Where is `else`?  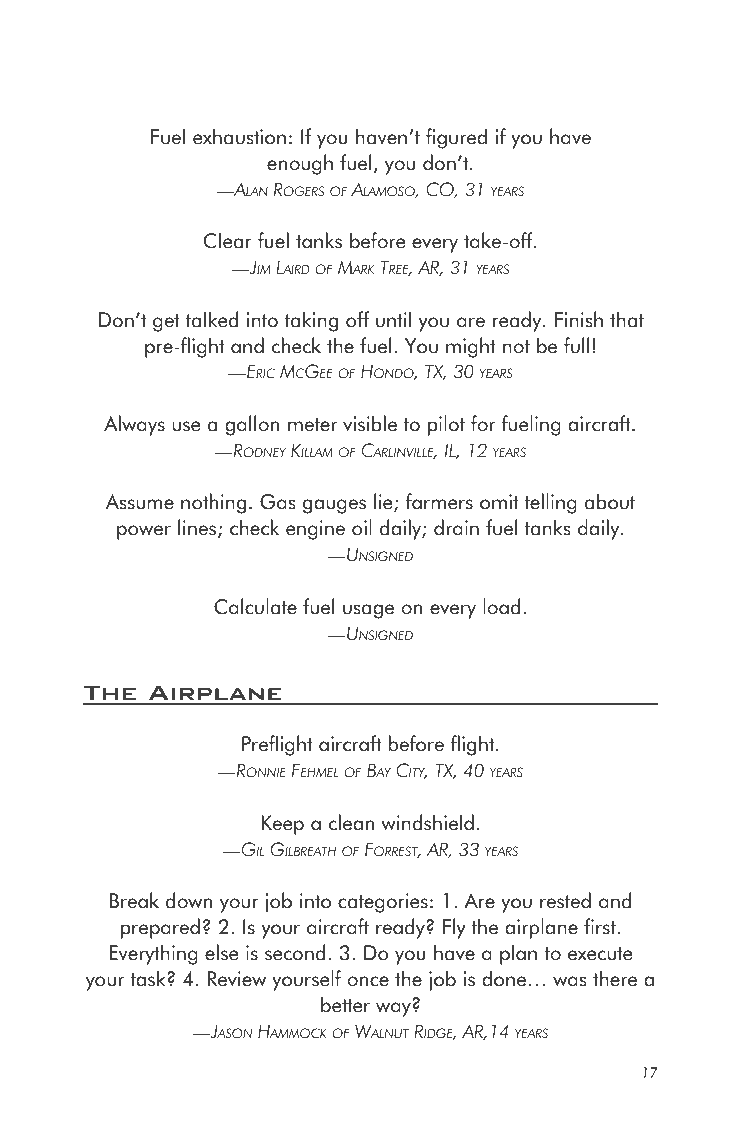
else is located at coordinates (221, 952).
